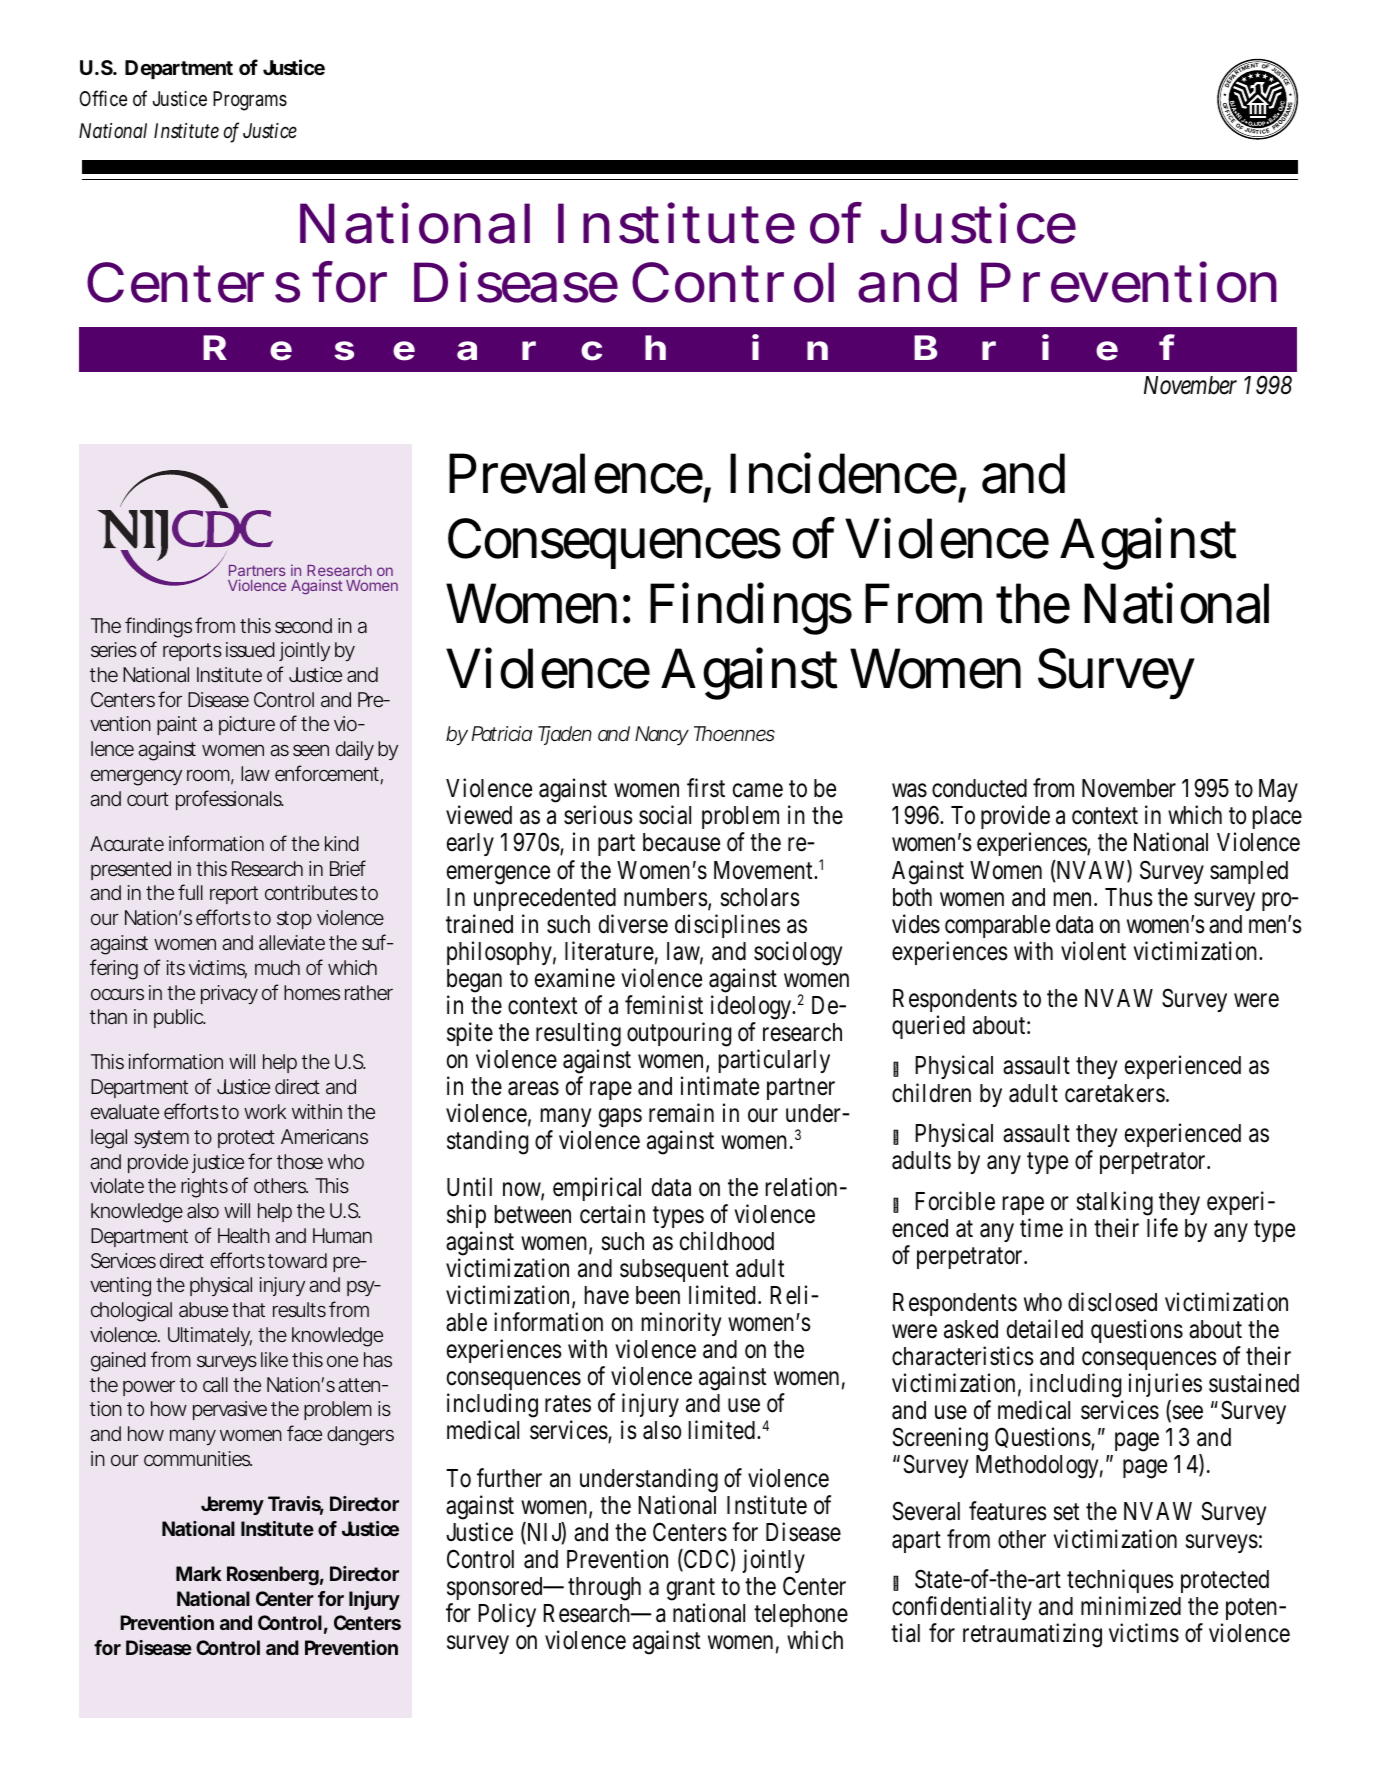 The image size is (1378, 1784). I want to click on grant, so click(691, 1591).
